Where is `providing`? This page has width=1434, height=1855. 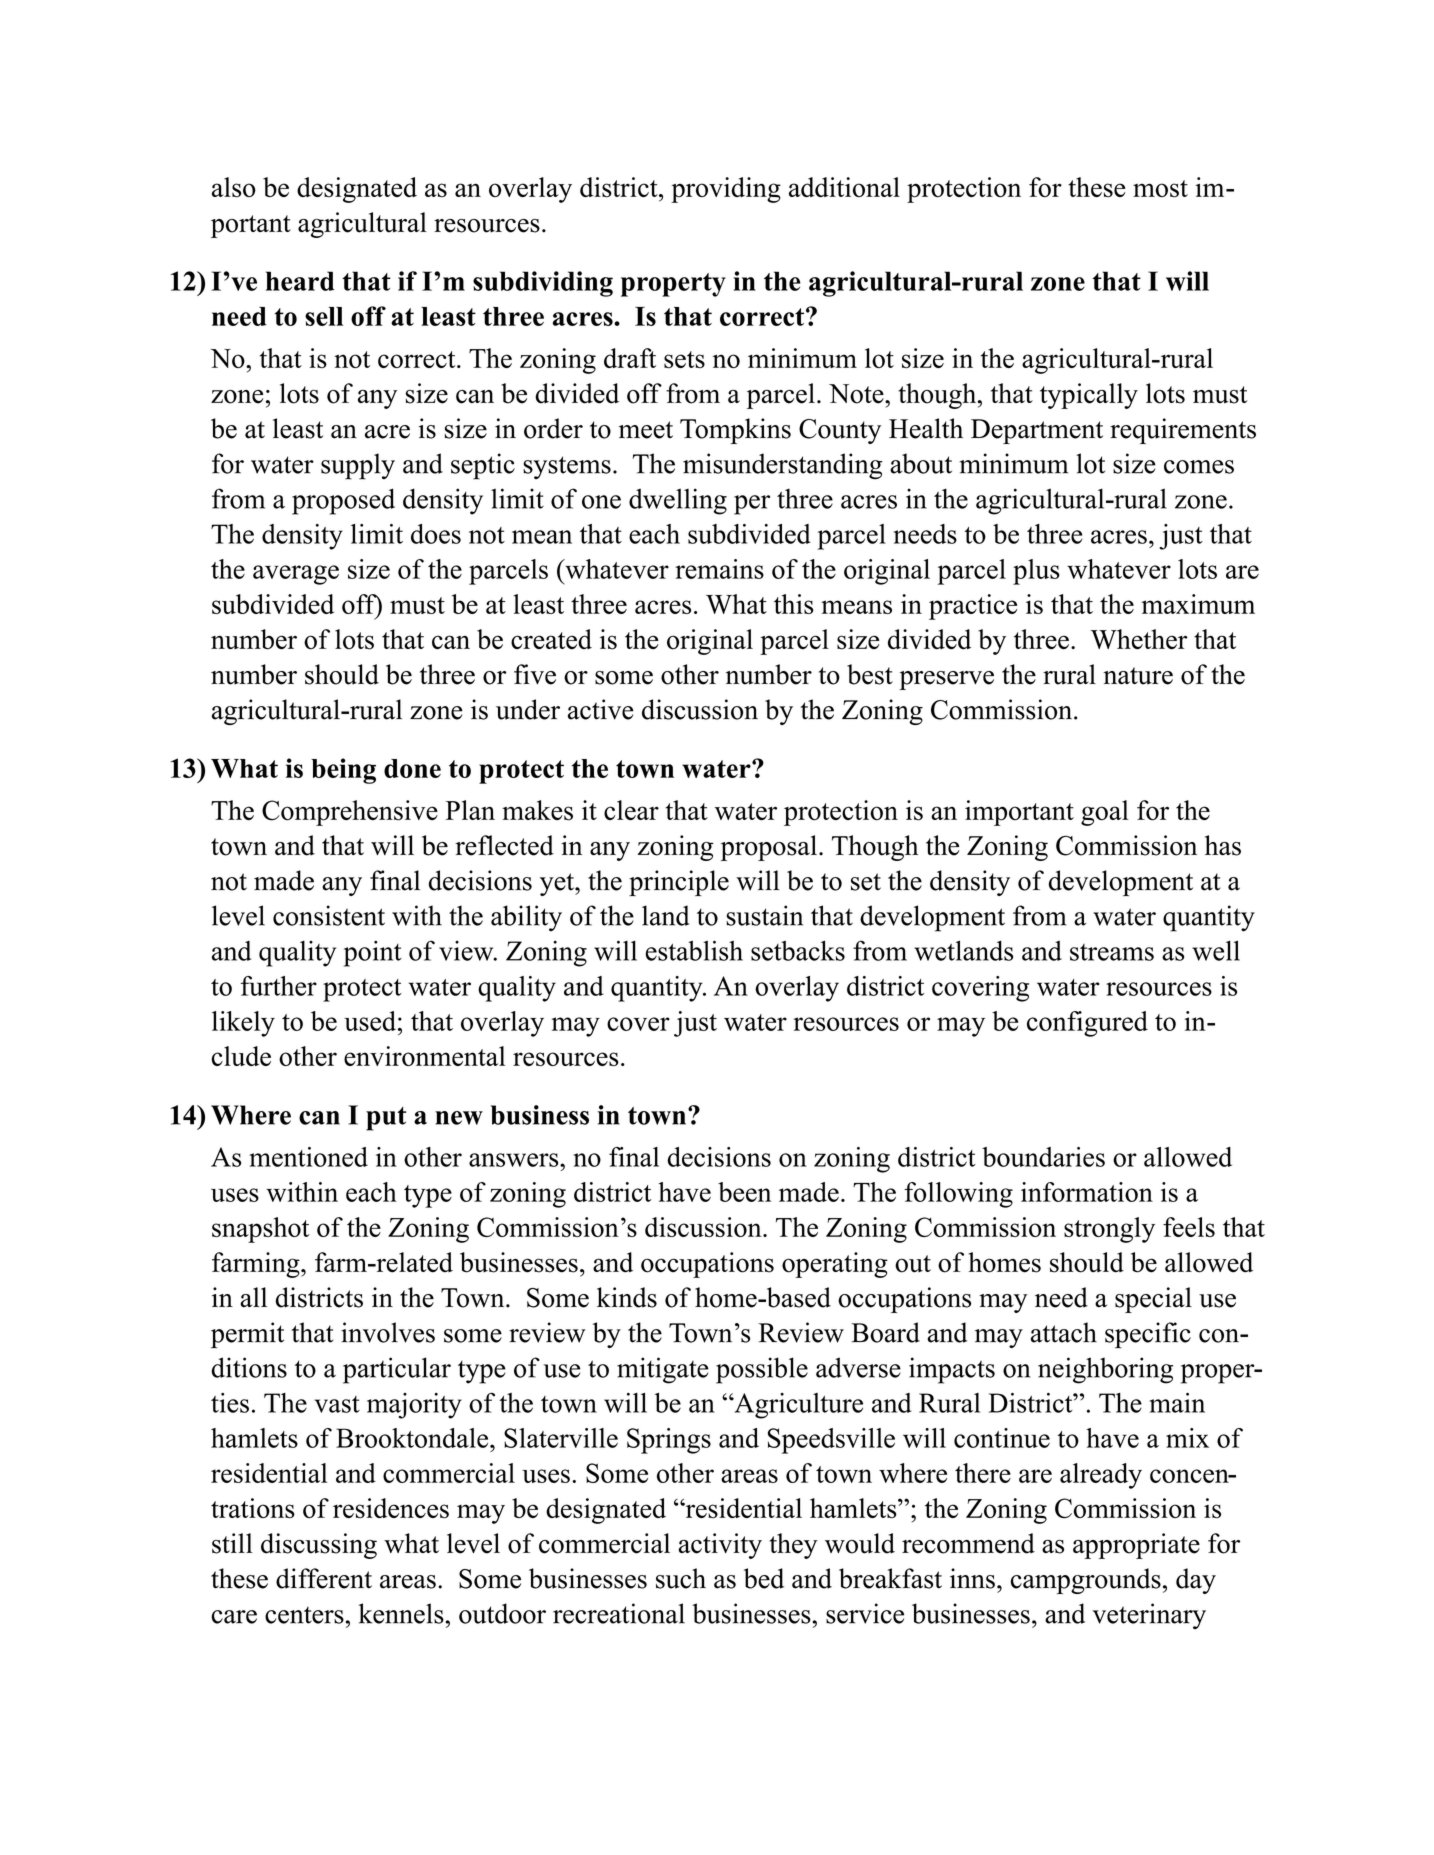 providing is located at coordinates (726, 190).
